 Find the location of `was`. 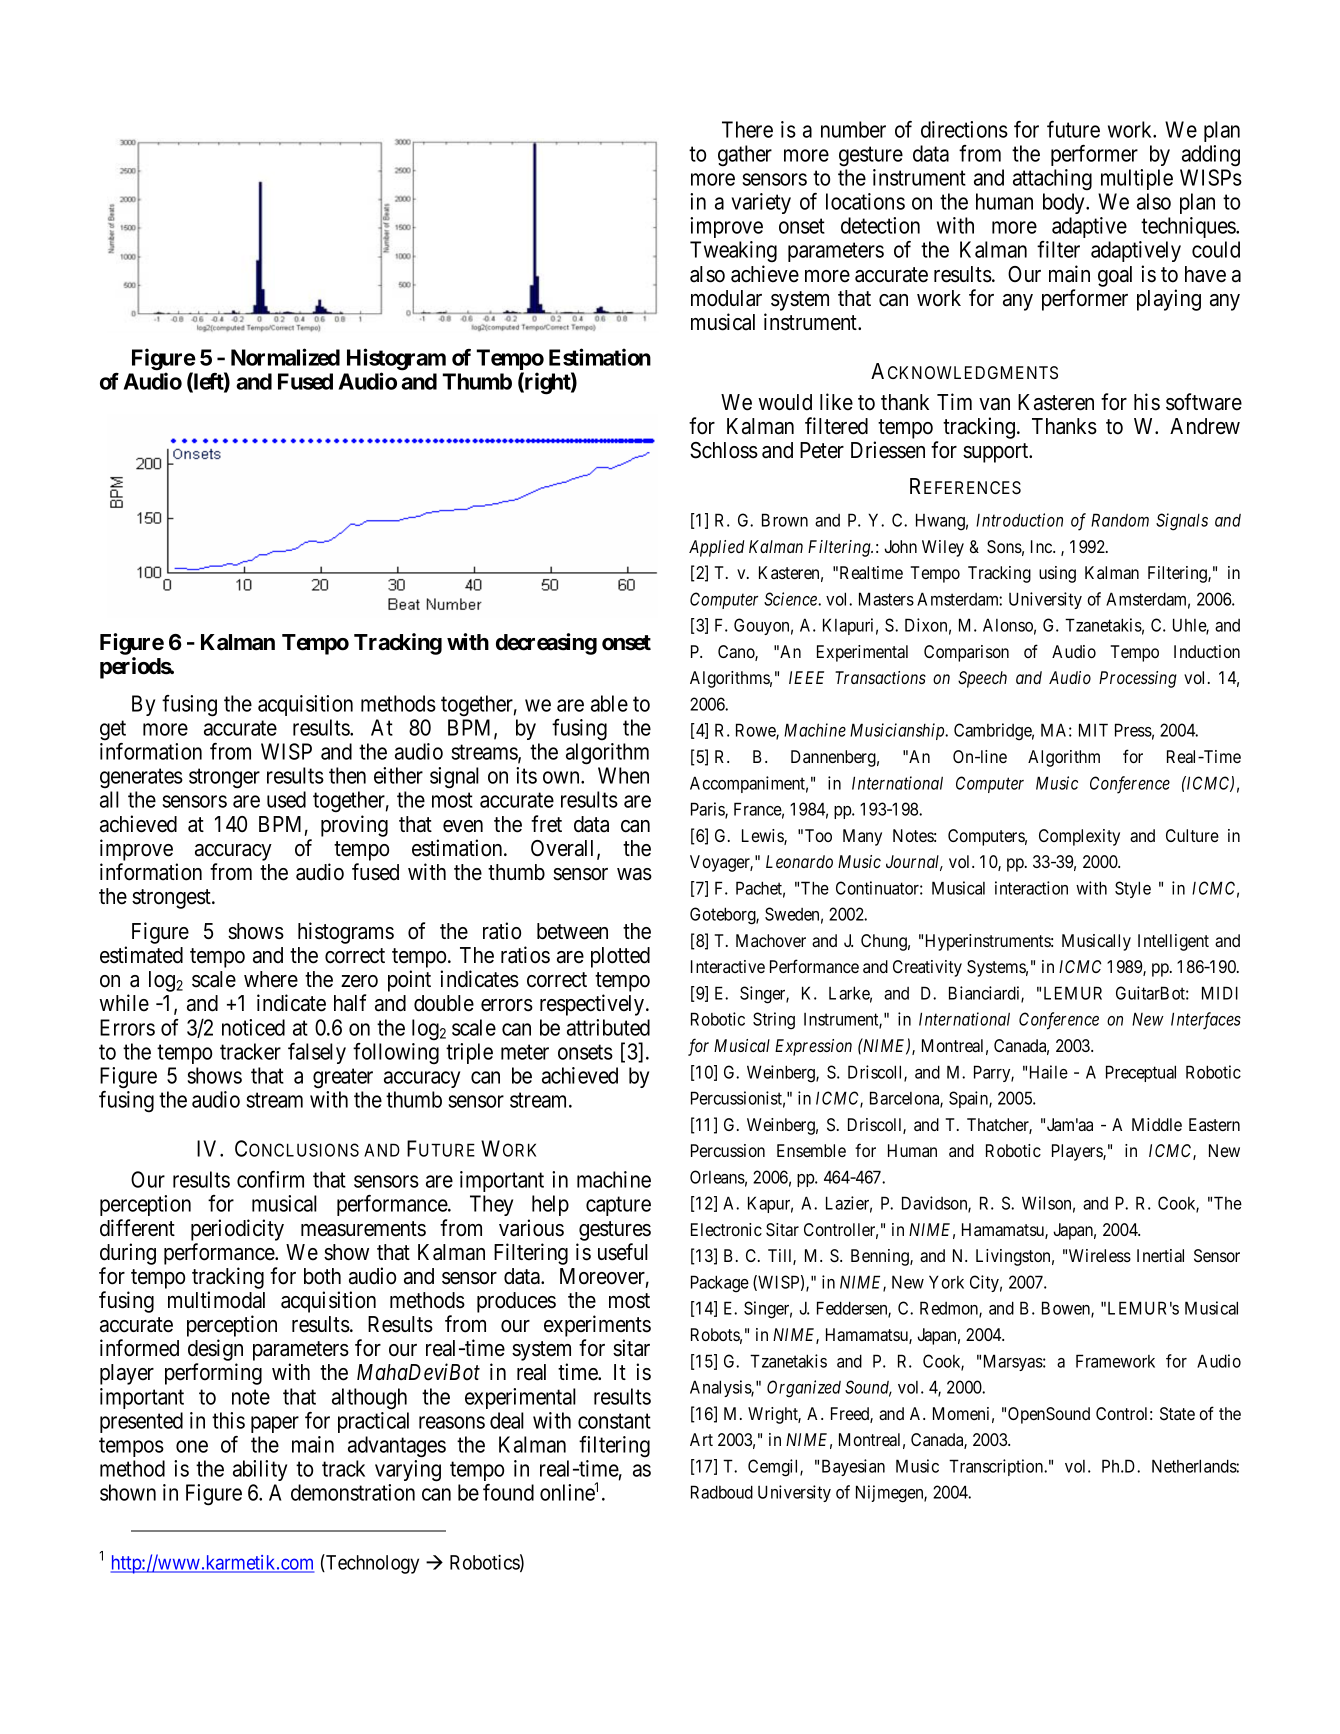

was is located at coordinates (634, 874).
